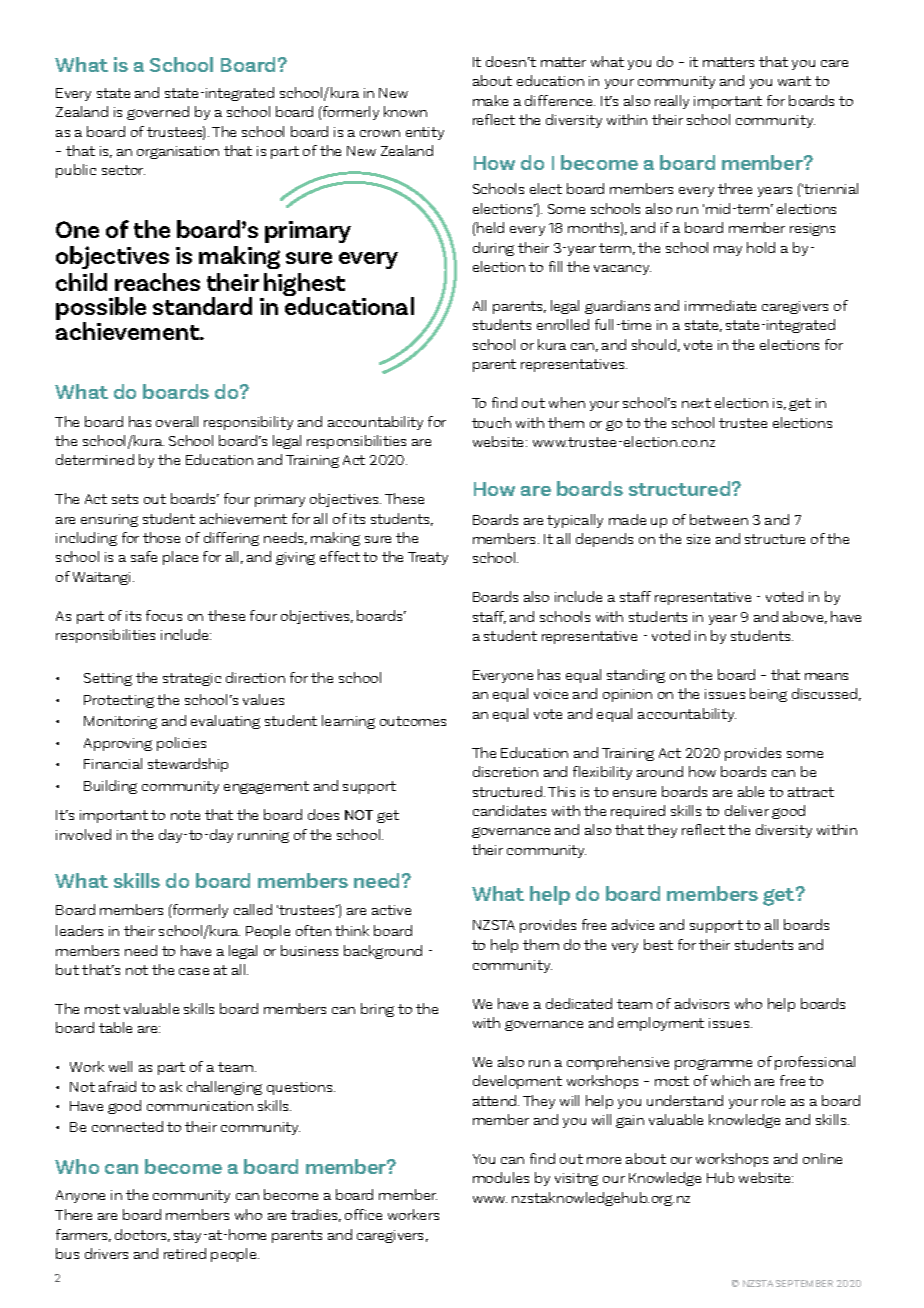 The width and height of the page is (924, 1308). I want to click on between, so click(719, 519).
